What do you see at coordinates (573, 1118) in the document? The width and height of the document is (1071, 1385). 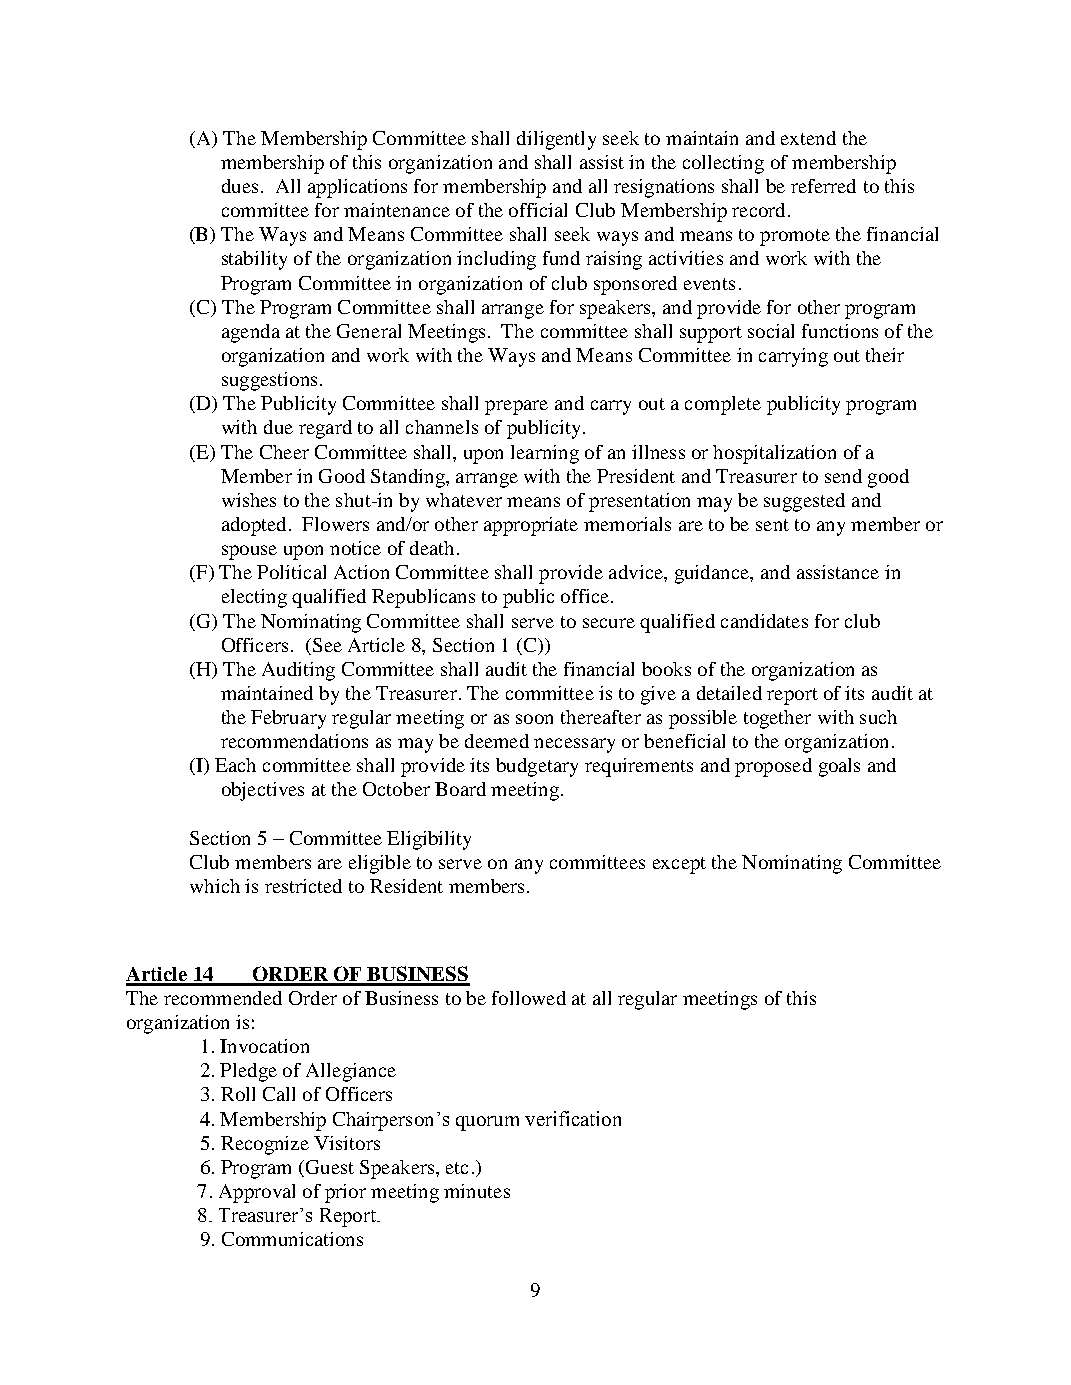 I see `verification` at bounding box center [573, 1118].
